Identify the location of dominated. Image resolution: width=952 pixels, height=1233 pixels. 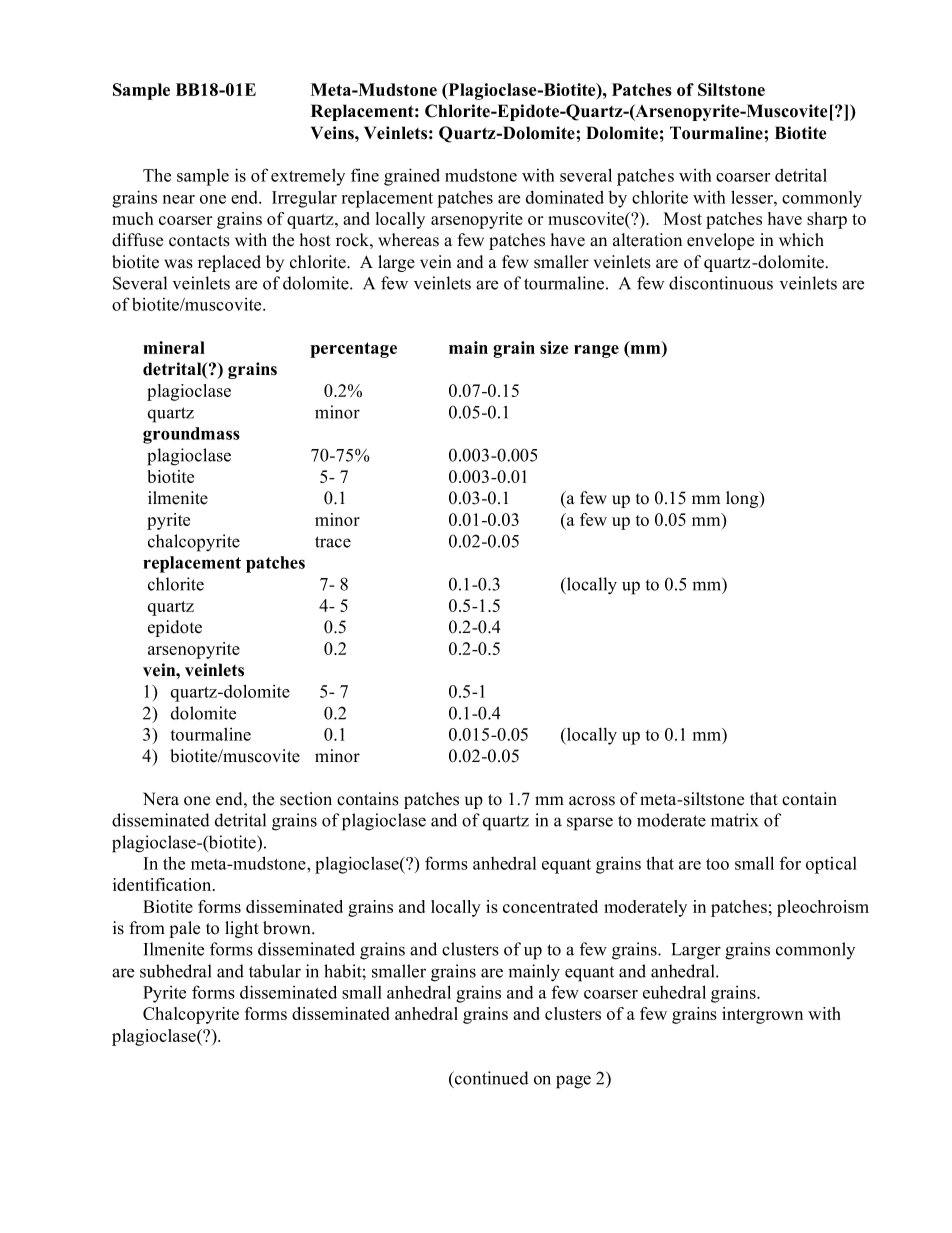
(565, 197).
